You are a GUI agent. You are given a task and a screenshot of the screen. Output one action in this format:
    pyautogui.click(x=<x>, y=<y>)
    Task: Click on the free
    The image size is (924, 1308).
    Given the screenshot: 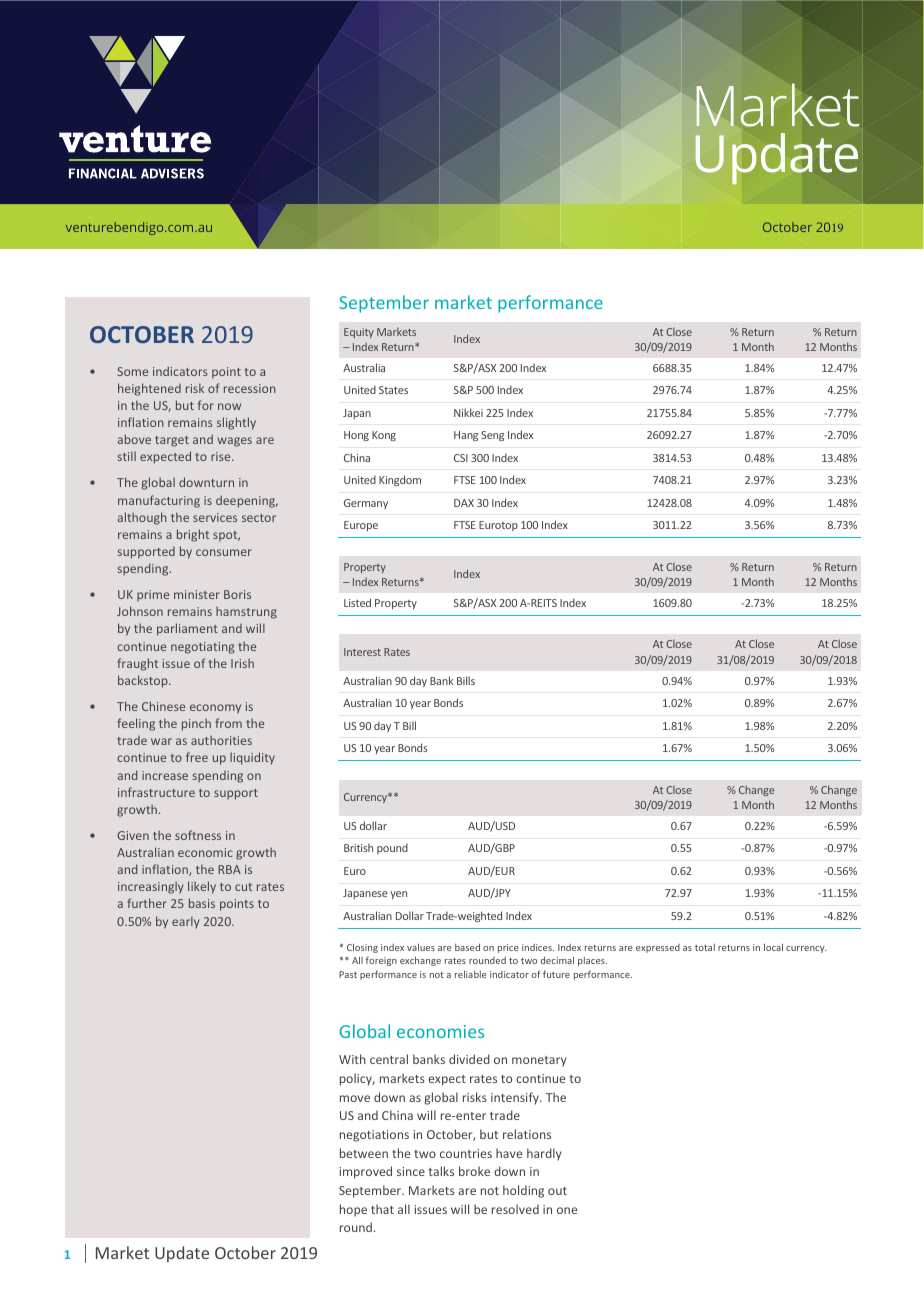 What is the action you would take?
    pyautogui.click(x=197, y=757)
